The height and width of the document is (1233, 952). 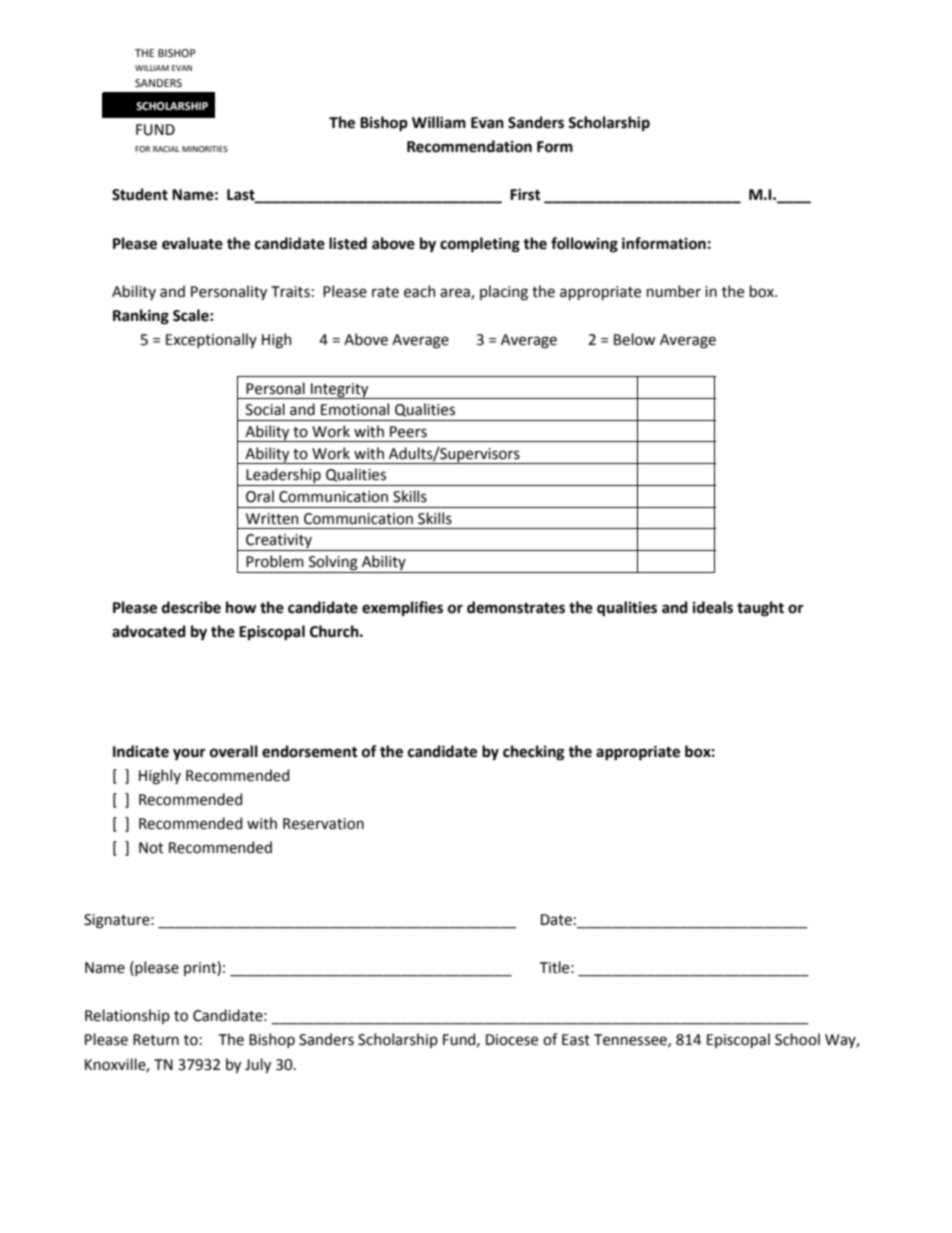 What do you see at coordinates (205, 149) in the document?
I see `MINORITIES` at bounding box center [205, 149].
